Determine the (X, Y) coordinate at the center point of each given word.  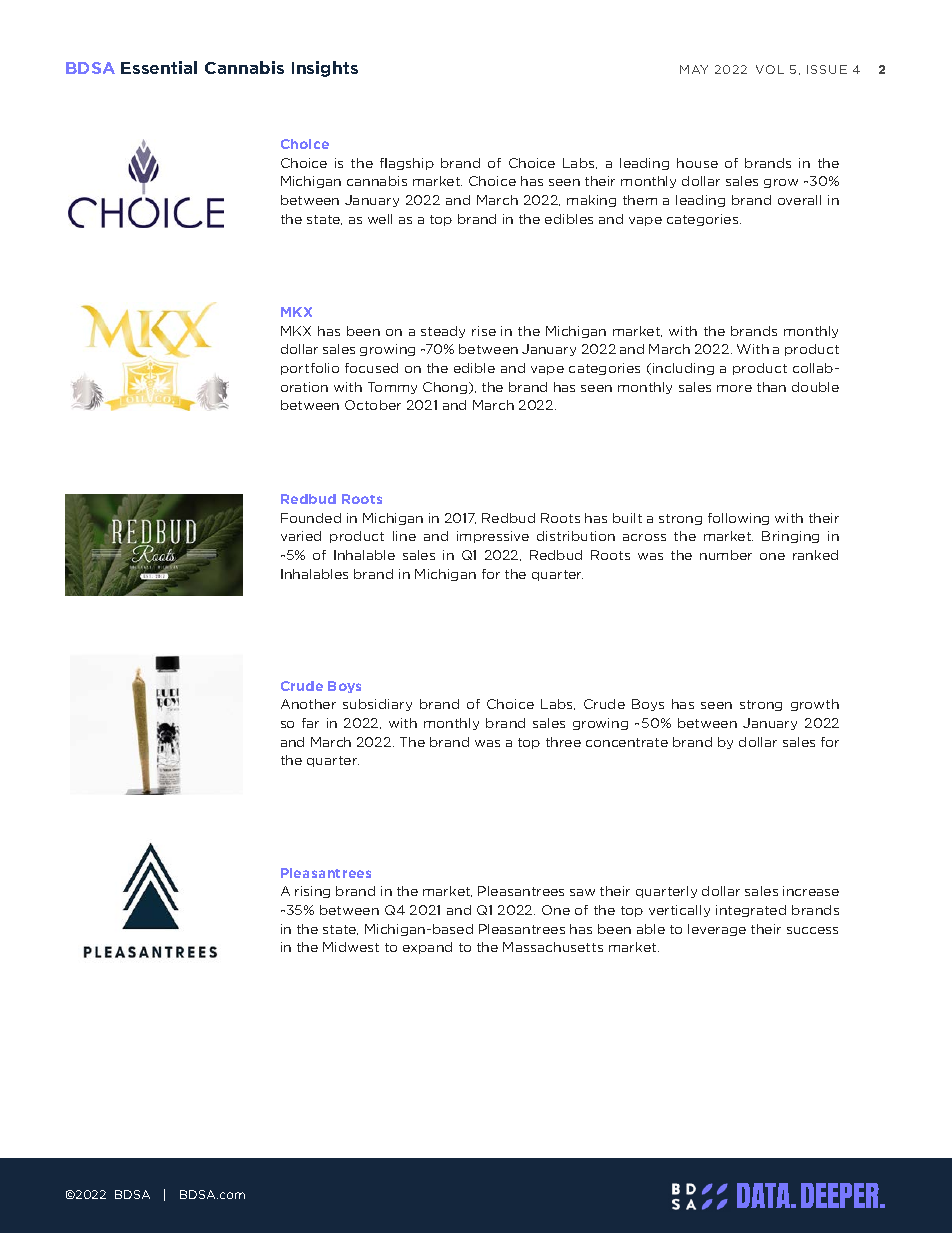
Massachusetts (553, 947)
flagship (407, 164)
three (563, 742)
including (683, 369)
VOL (770, 69)
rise (484, 331)
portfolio (310, 369)
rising (312, 892)
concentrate (627, 742)
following (738, 519)
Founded (311, 518)
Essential (159, 67)
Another (308, 704)
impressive (493, 537)
